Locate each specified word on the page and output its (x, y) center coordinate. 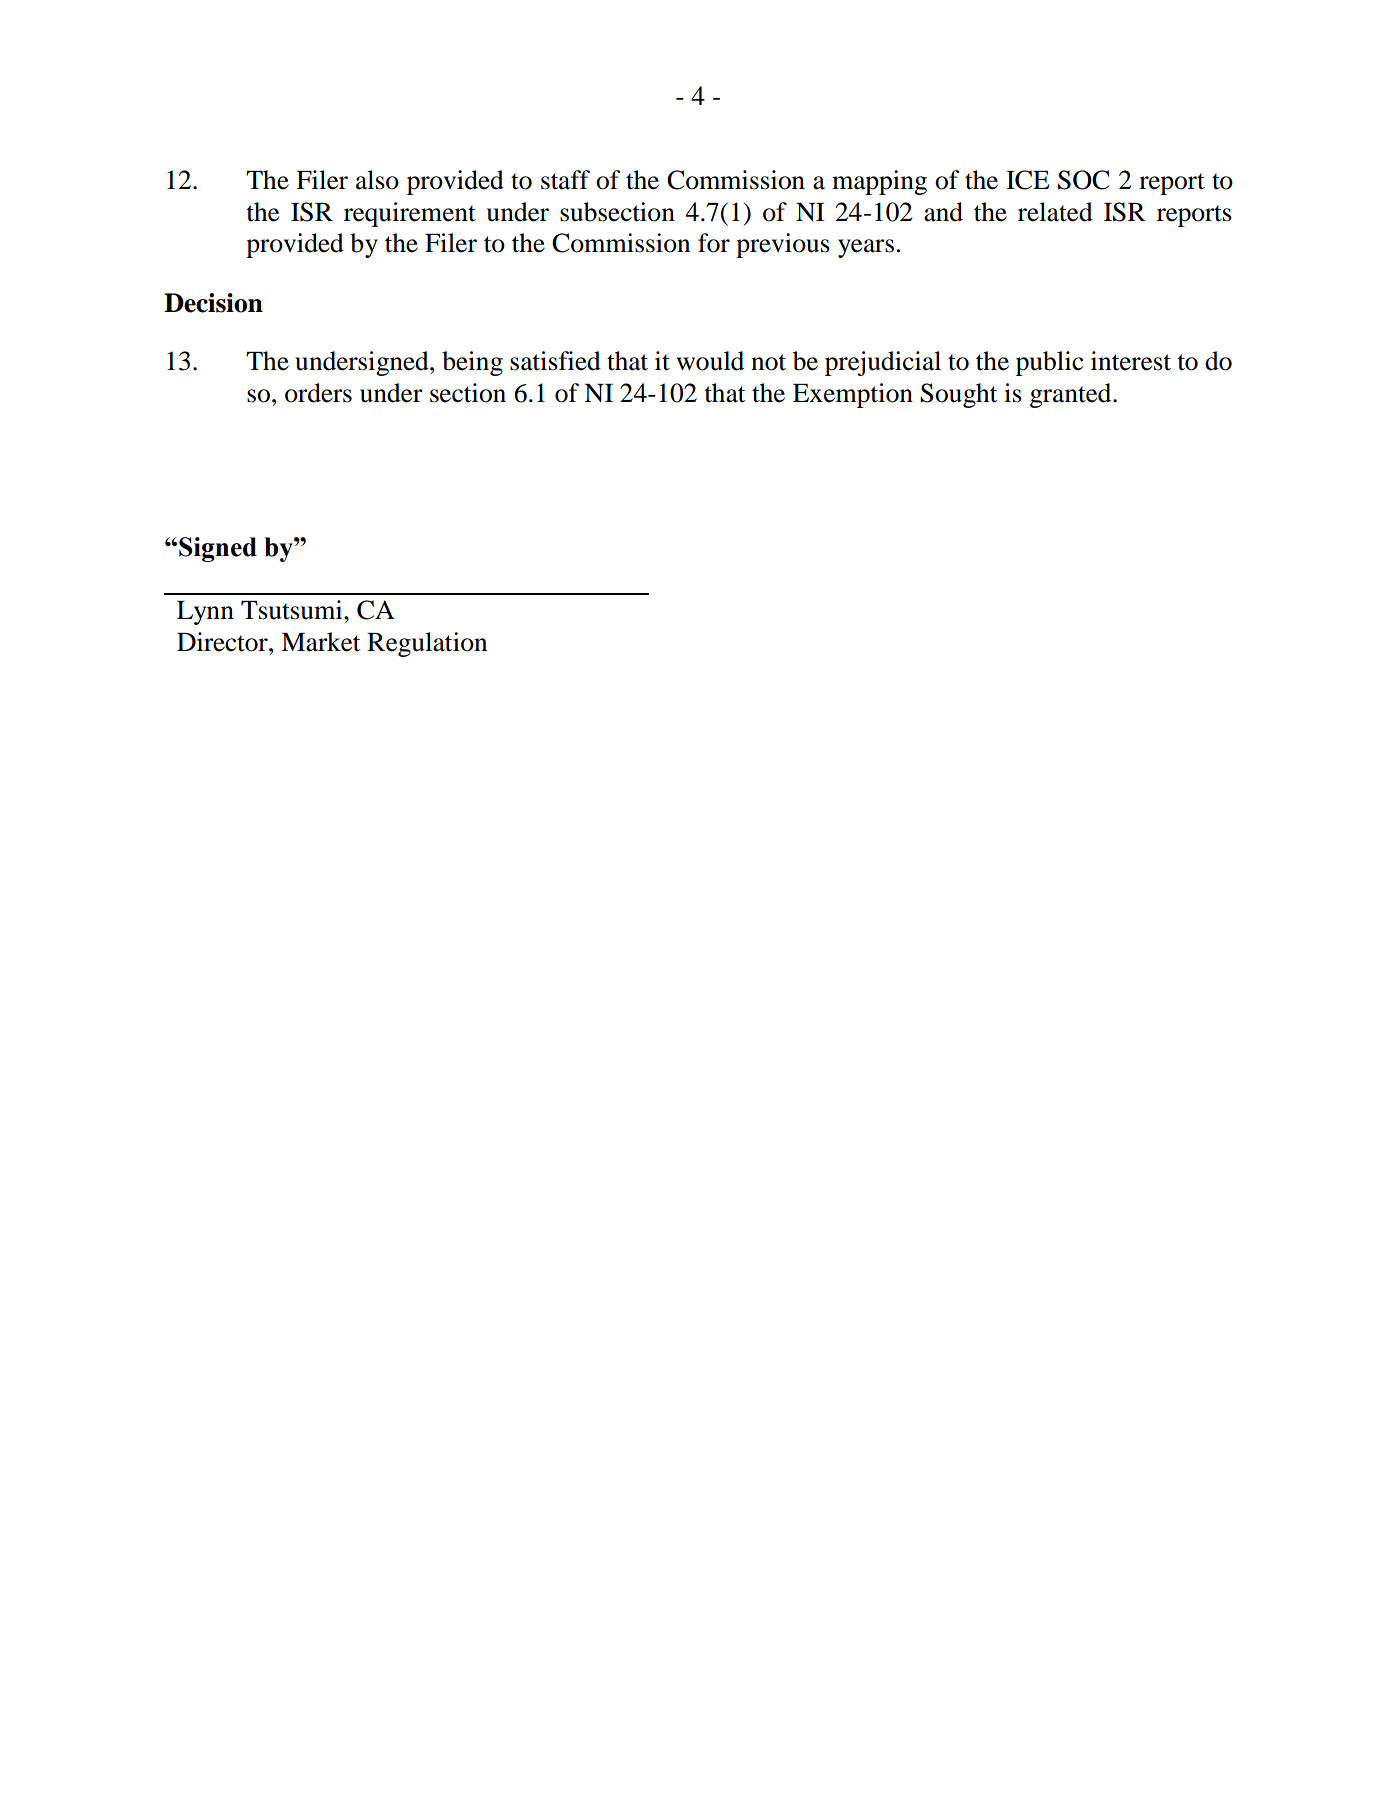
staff (565, 180)
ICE (1028, 180)
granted (1072, 395)
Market (320, 642)
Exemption (853, 395)
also (377, 180)
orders (318, 393)
